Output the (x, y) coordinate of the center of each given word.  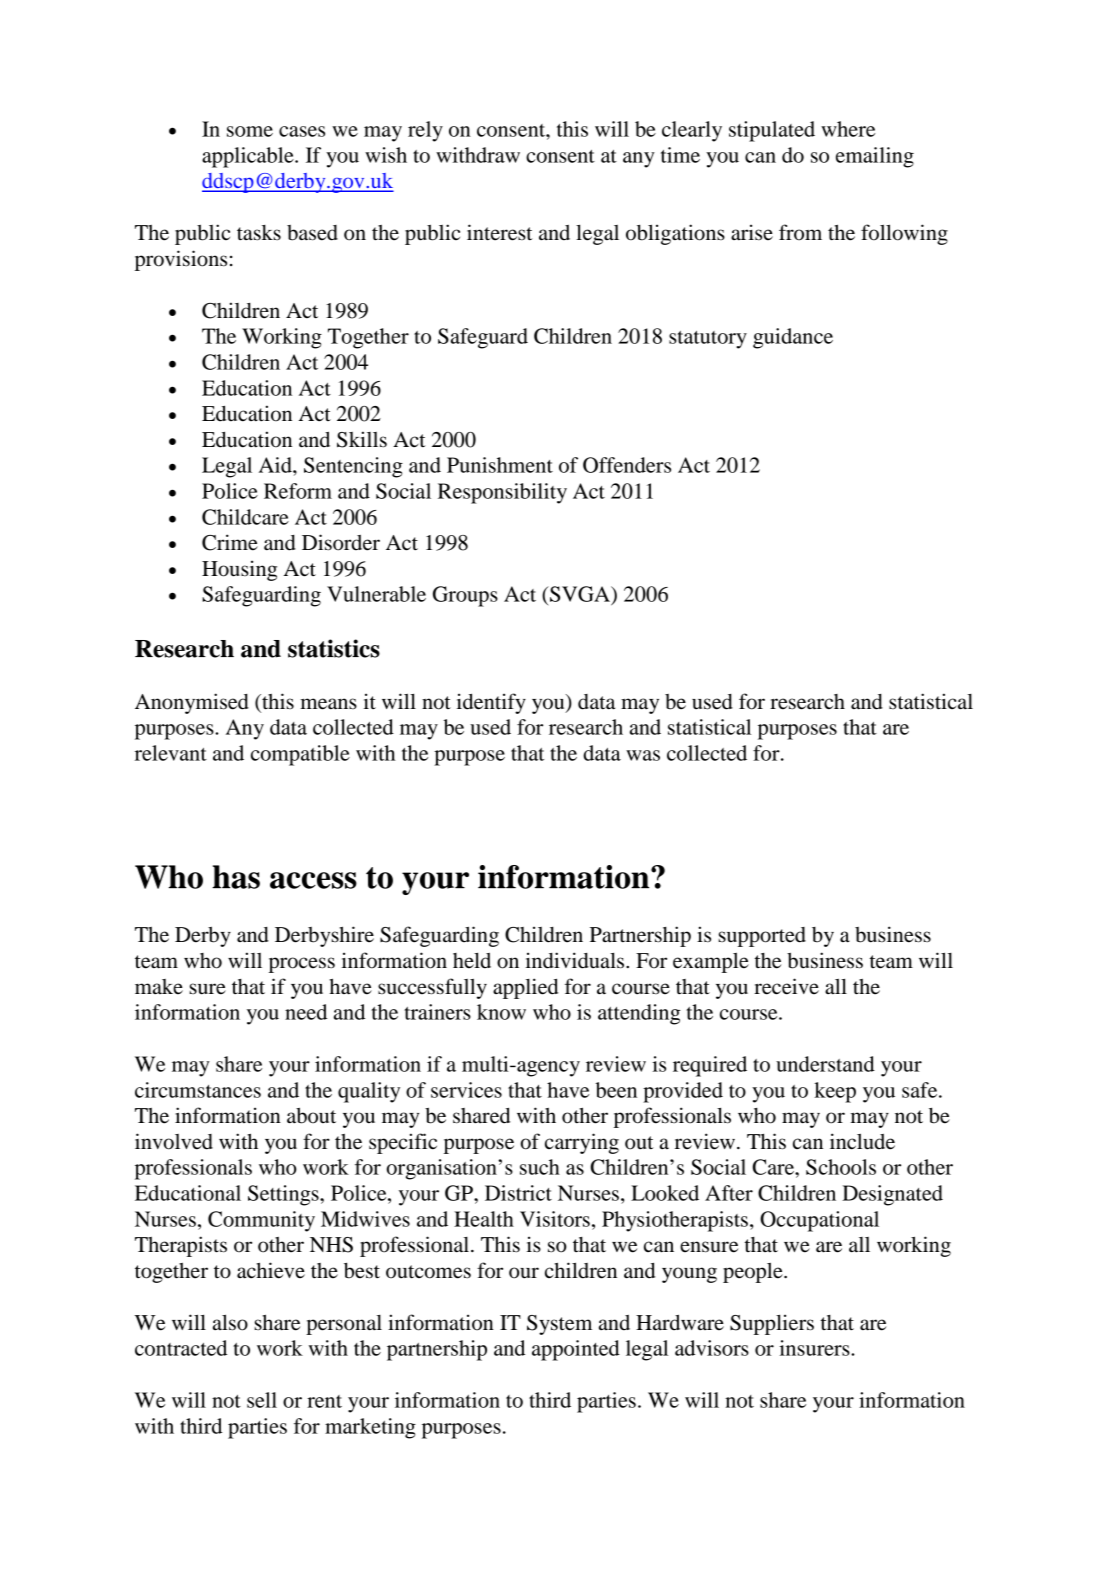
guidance (793, 338)
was (643, 755)
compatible (300, 755)
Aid (276, 465)
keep (835, 1092)
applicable (249, 157)
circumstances (198, 1090)
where (848, 129)
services (466, 1090)
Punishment (500, 465)
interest (500, 232)
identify (491, 703)
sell (262, 1400)
